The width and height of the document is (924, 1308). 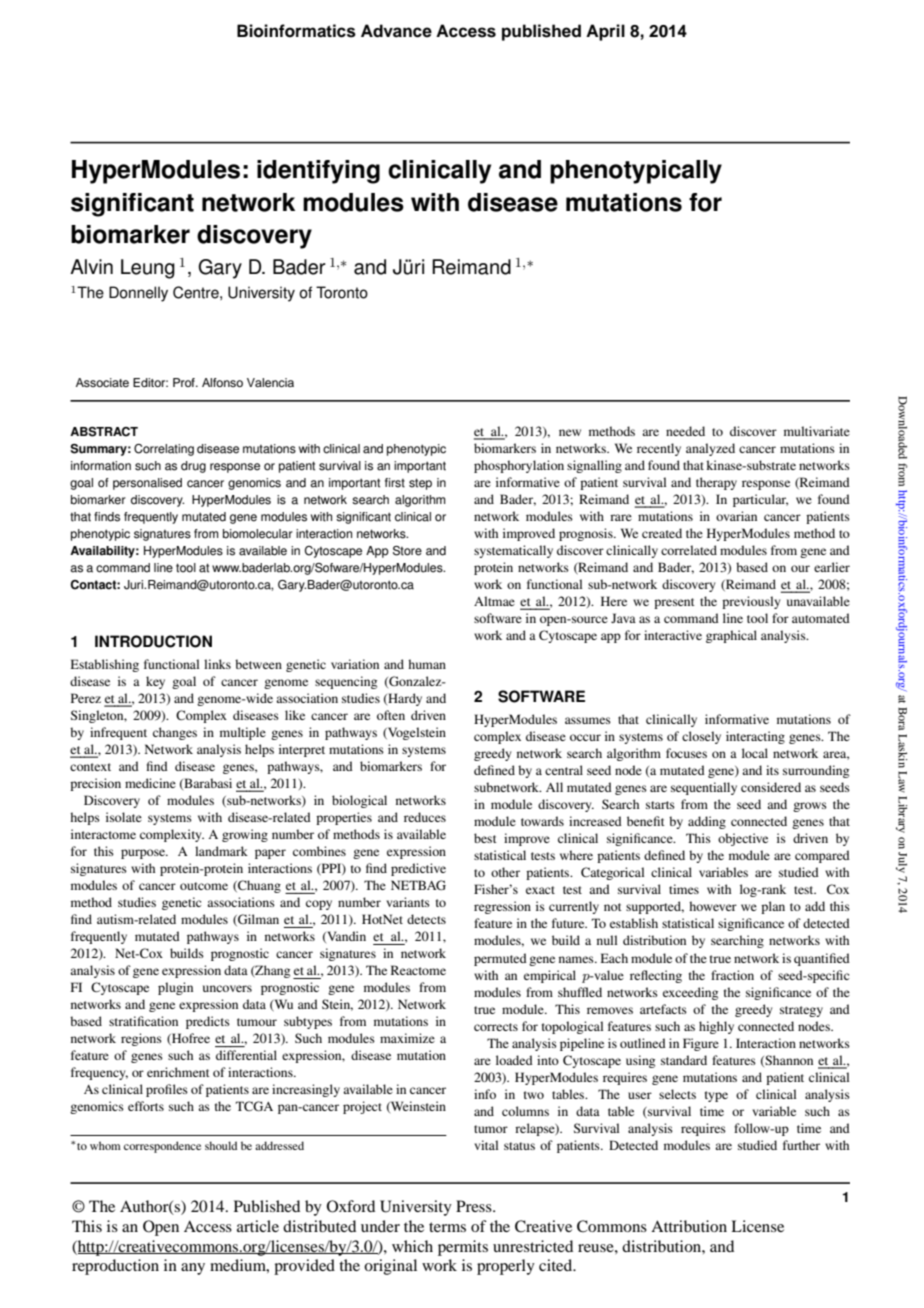 What do you see at coordinates (427, 664) in the document?
I see `human` at bounding box center [427, 664].
